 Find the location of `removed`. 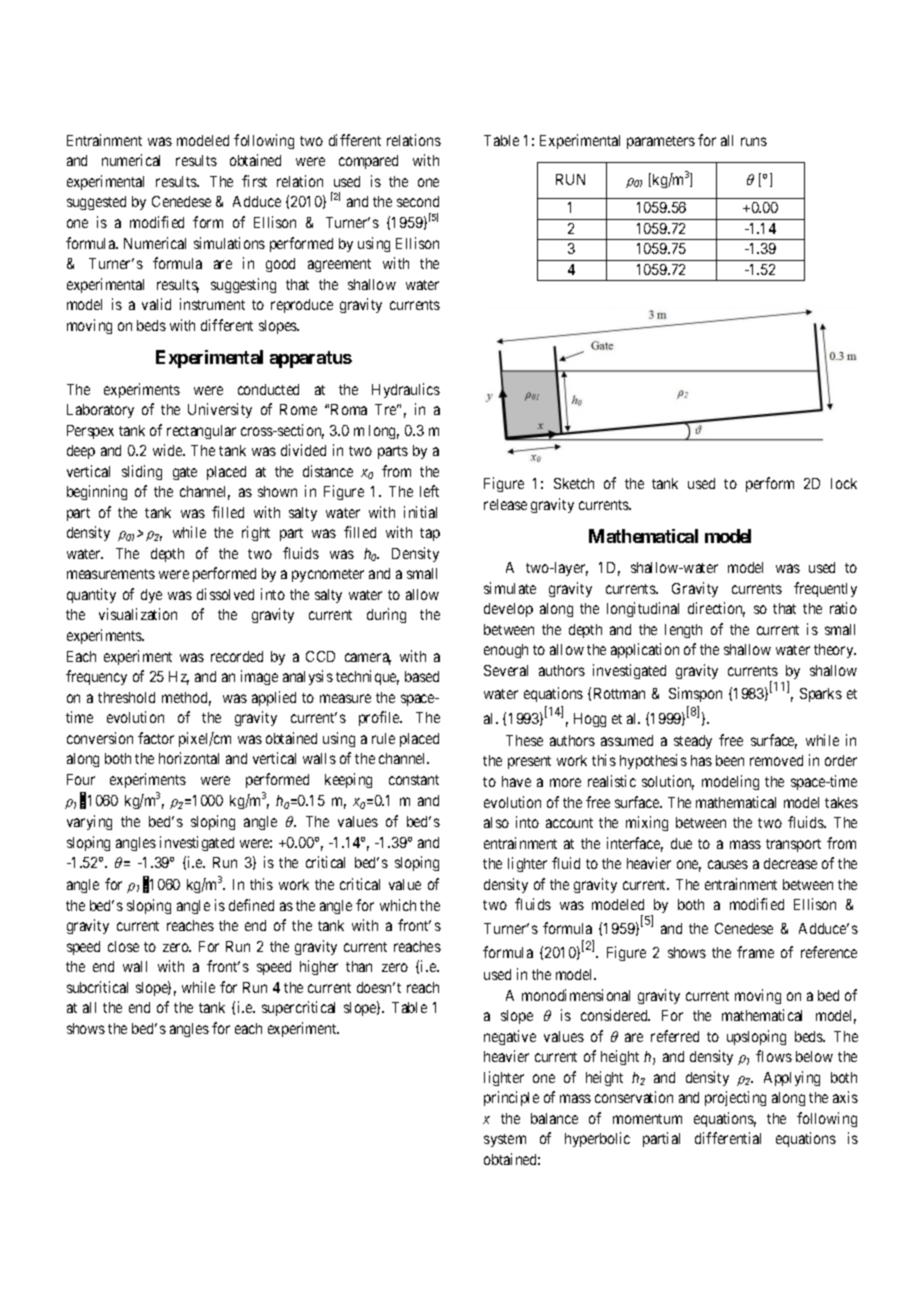

removed is located at coordinates (776, 760).
